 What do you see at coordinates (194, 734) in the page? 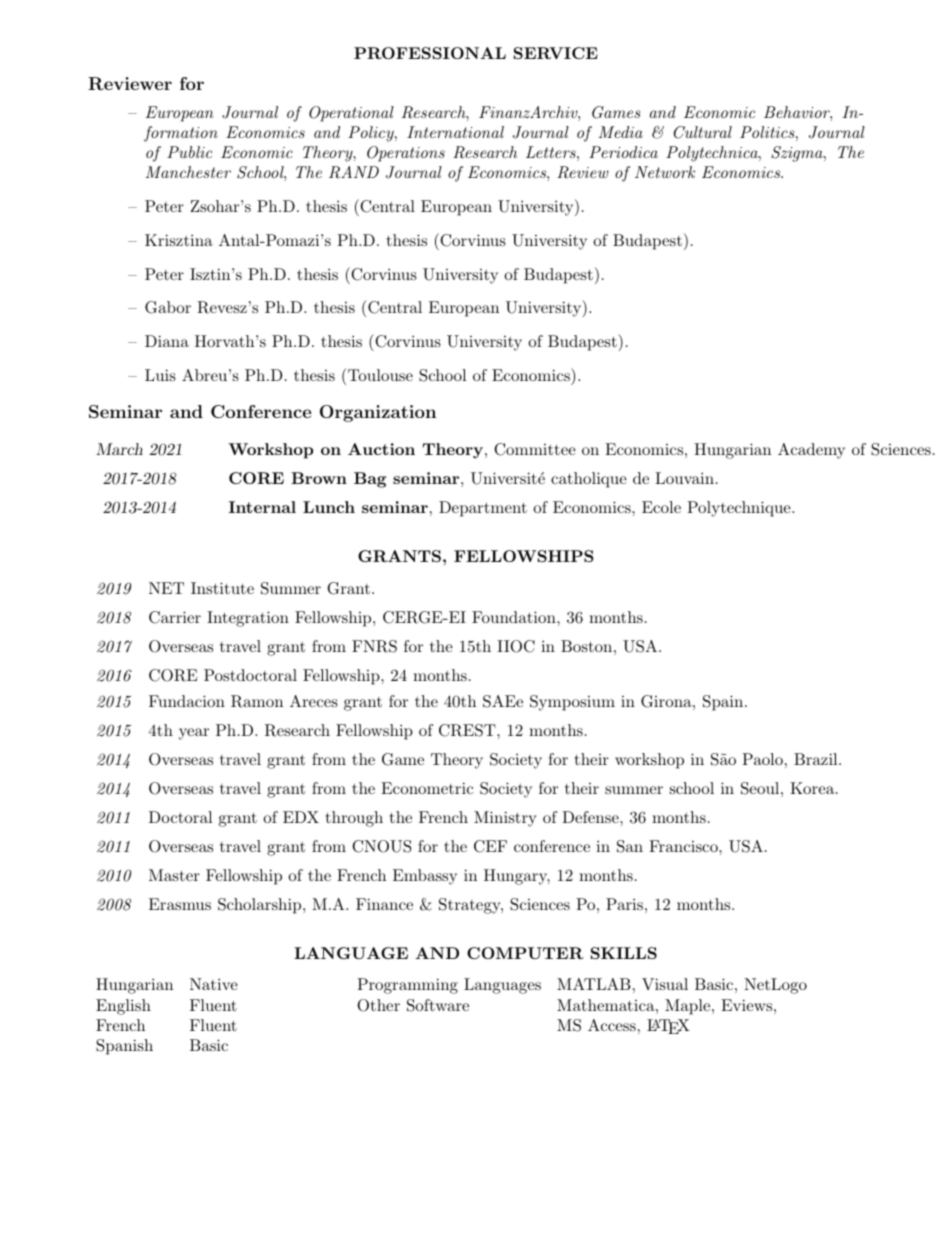
I see `year` at bounding box center [194, 734].
